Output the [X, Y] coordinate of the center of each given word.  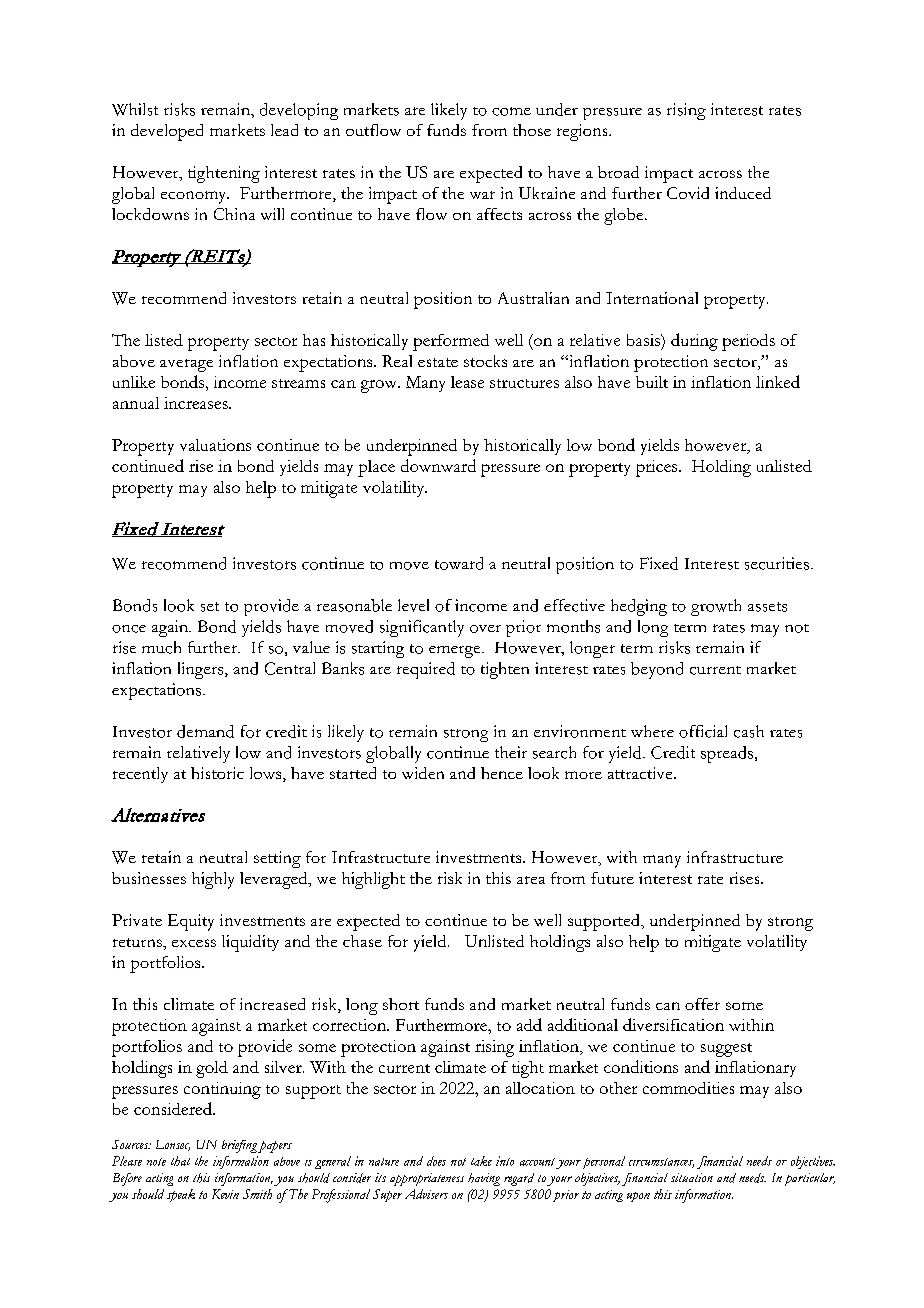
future [612, 878]
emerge [456, 652]
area [531, 880]
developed [167, 132]
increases [197, 403]
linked [778, 381]
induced [743, 193]
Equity [191, 922]
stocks [485, 361]
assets [767, 607]
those [532, 130]
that [180, 1161]
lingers [202, 670]
